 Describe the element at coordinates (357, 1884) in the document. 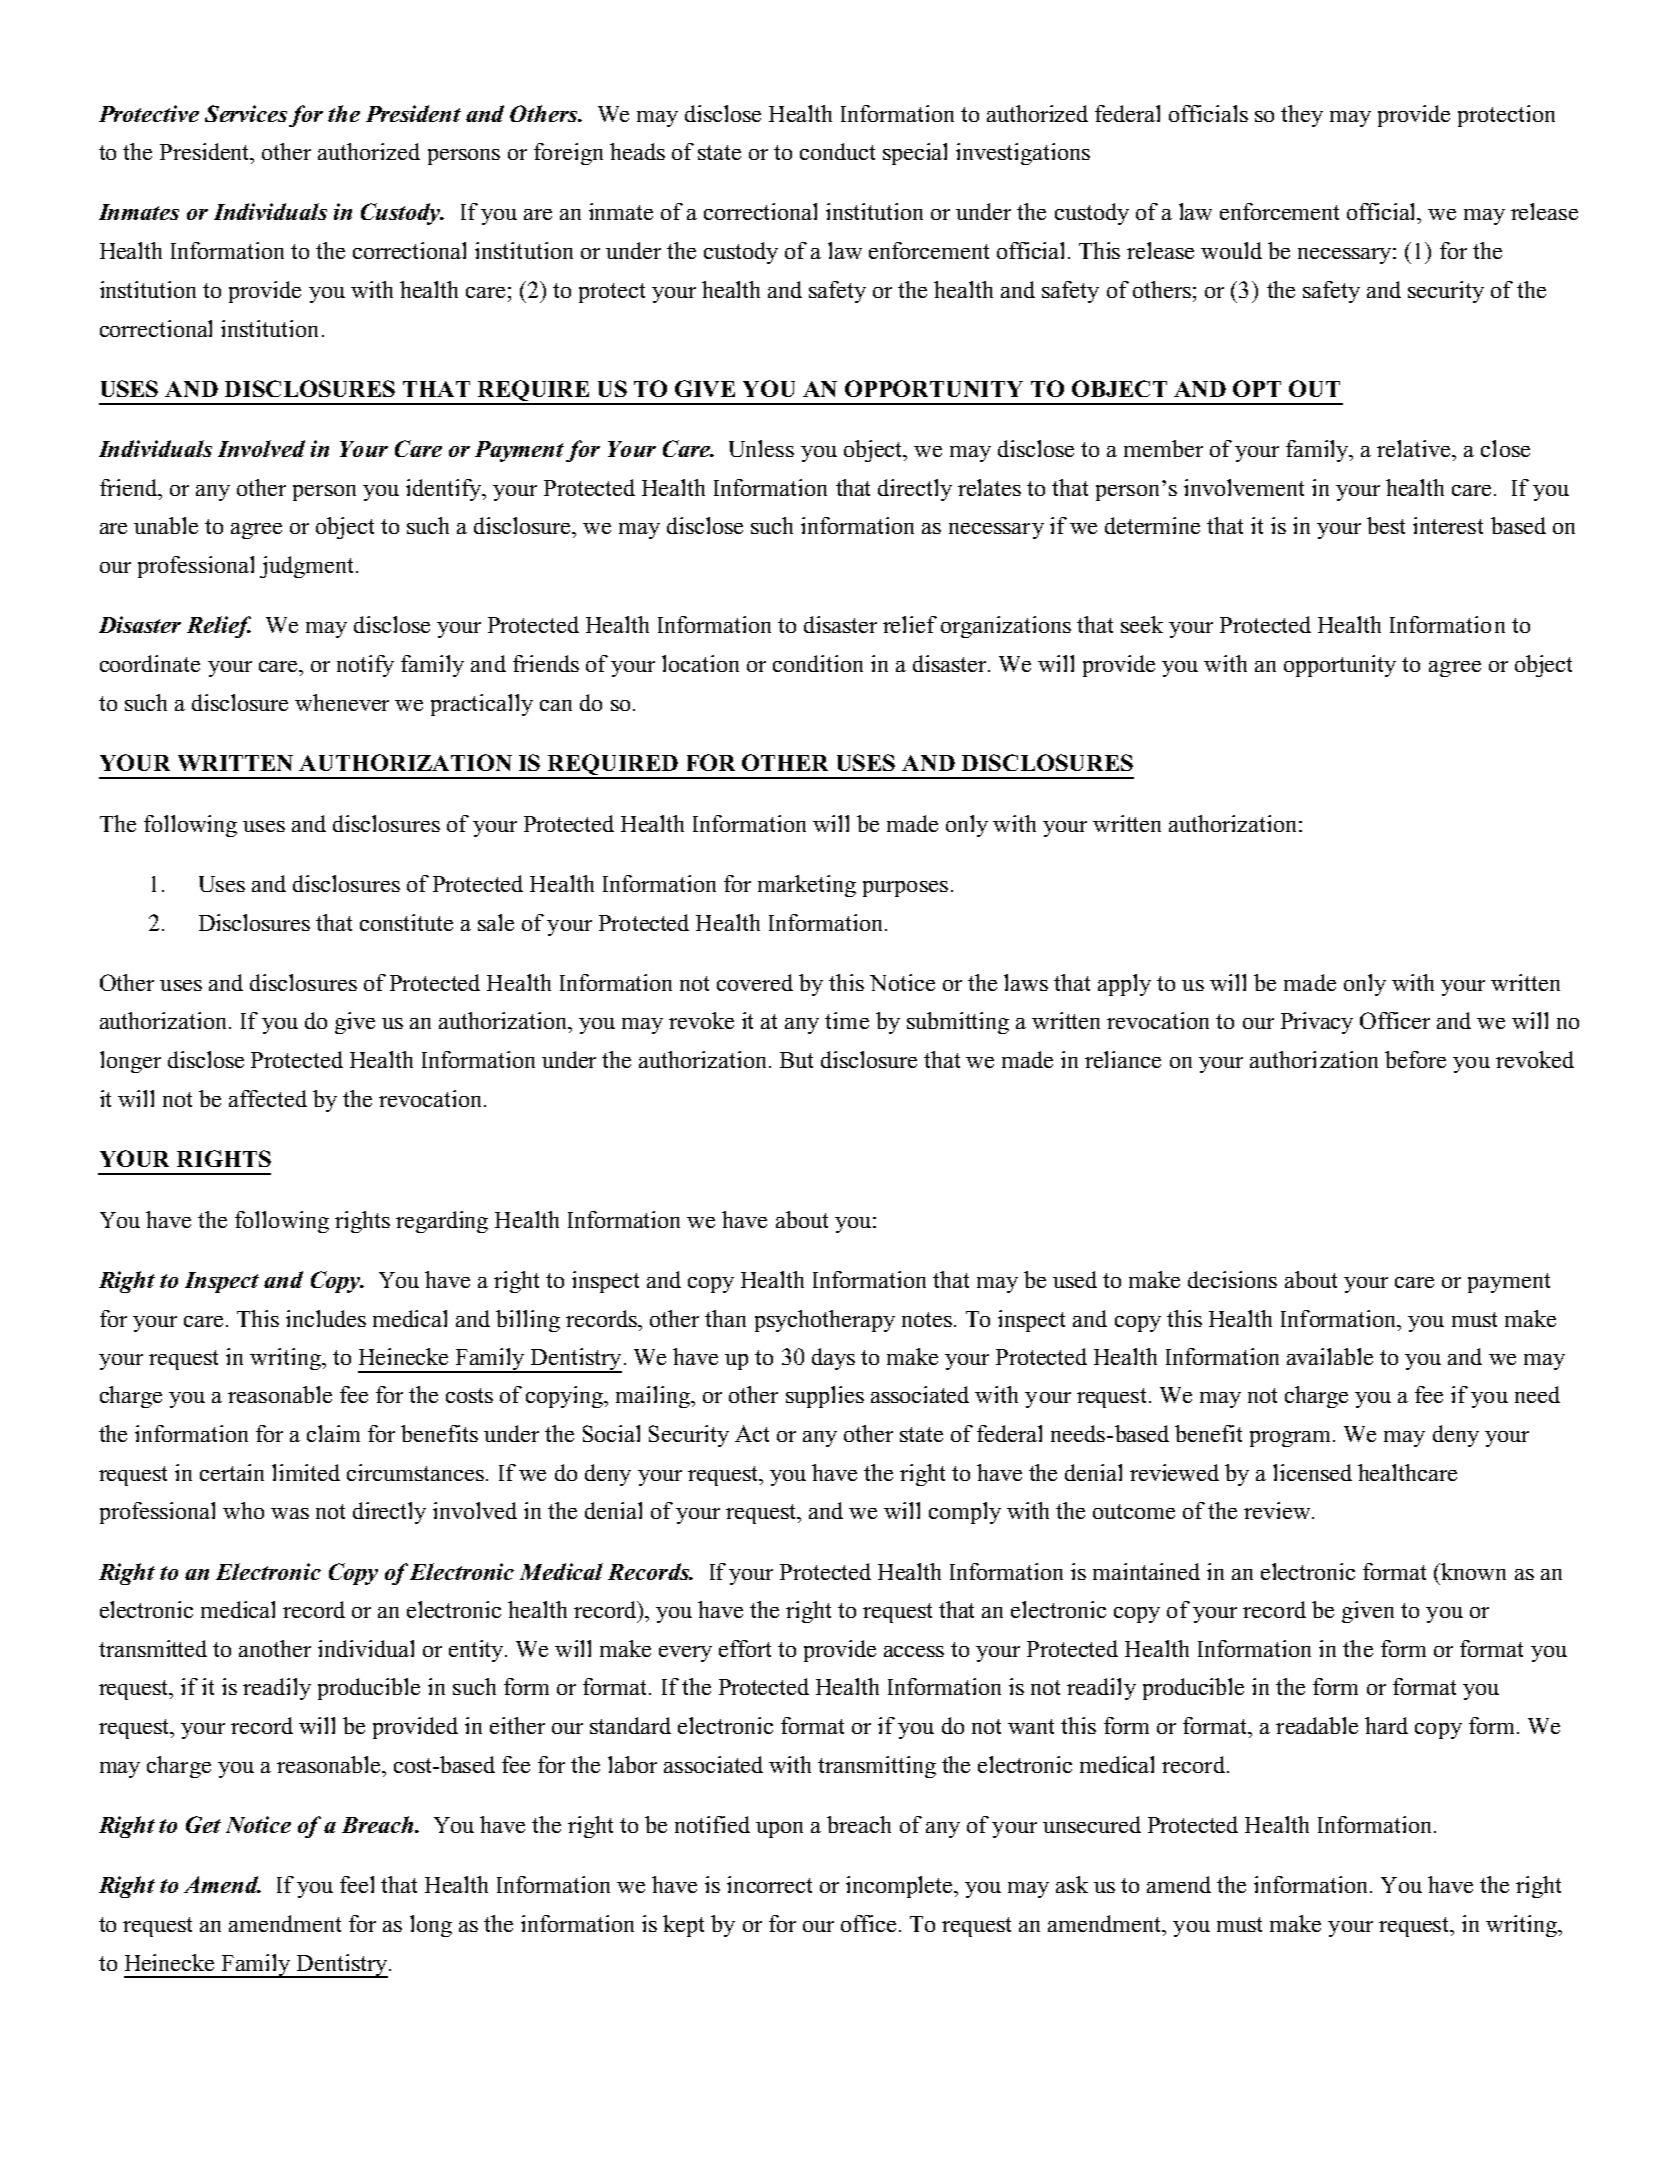

I see `feel` at that location.
